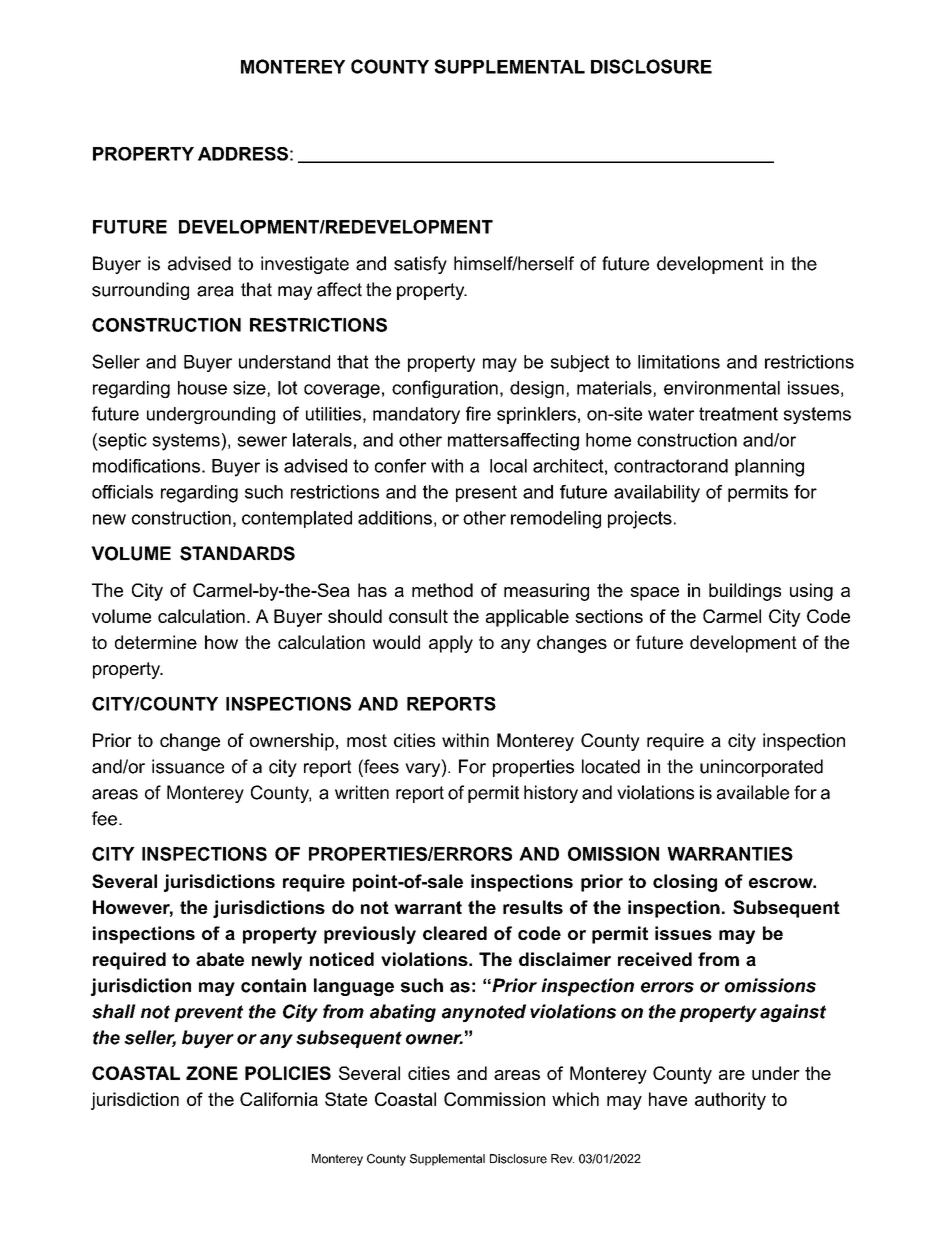 The height and width of the screenshot is (1233, 952). Describe the element at coordinates (745, 592) in the screenshot. I see `buildings` at that location.
